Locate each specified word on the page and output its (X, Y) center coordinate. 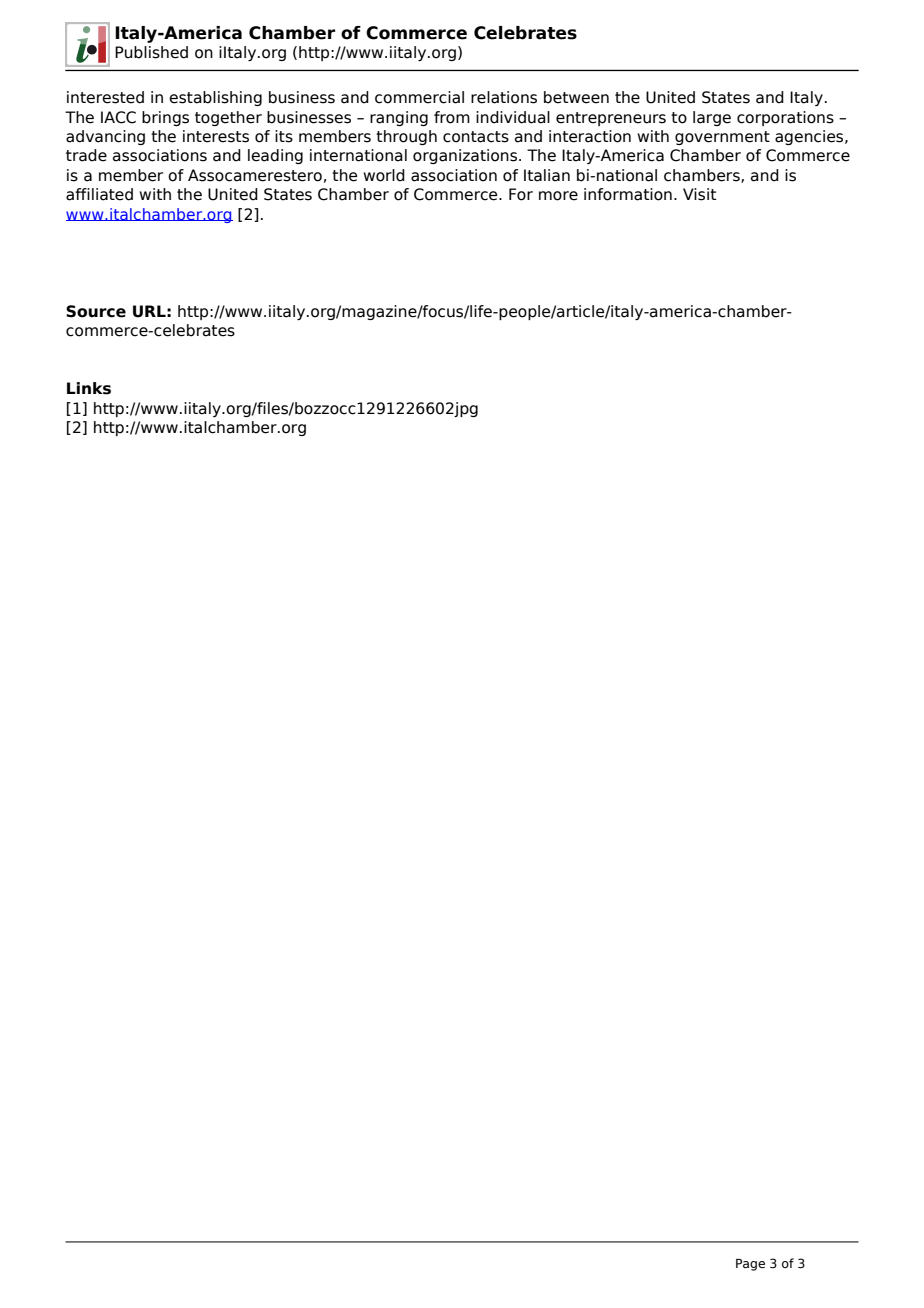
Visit (699, 194)
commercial (419, 97)
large (712, 118)
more (558, 196)
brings (165, 118)
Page (750, 1265)
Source (96, 311)
